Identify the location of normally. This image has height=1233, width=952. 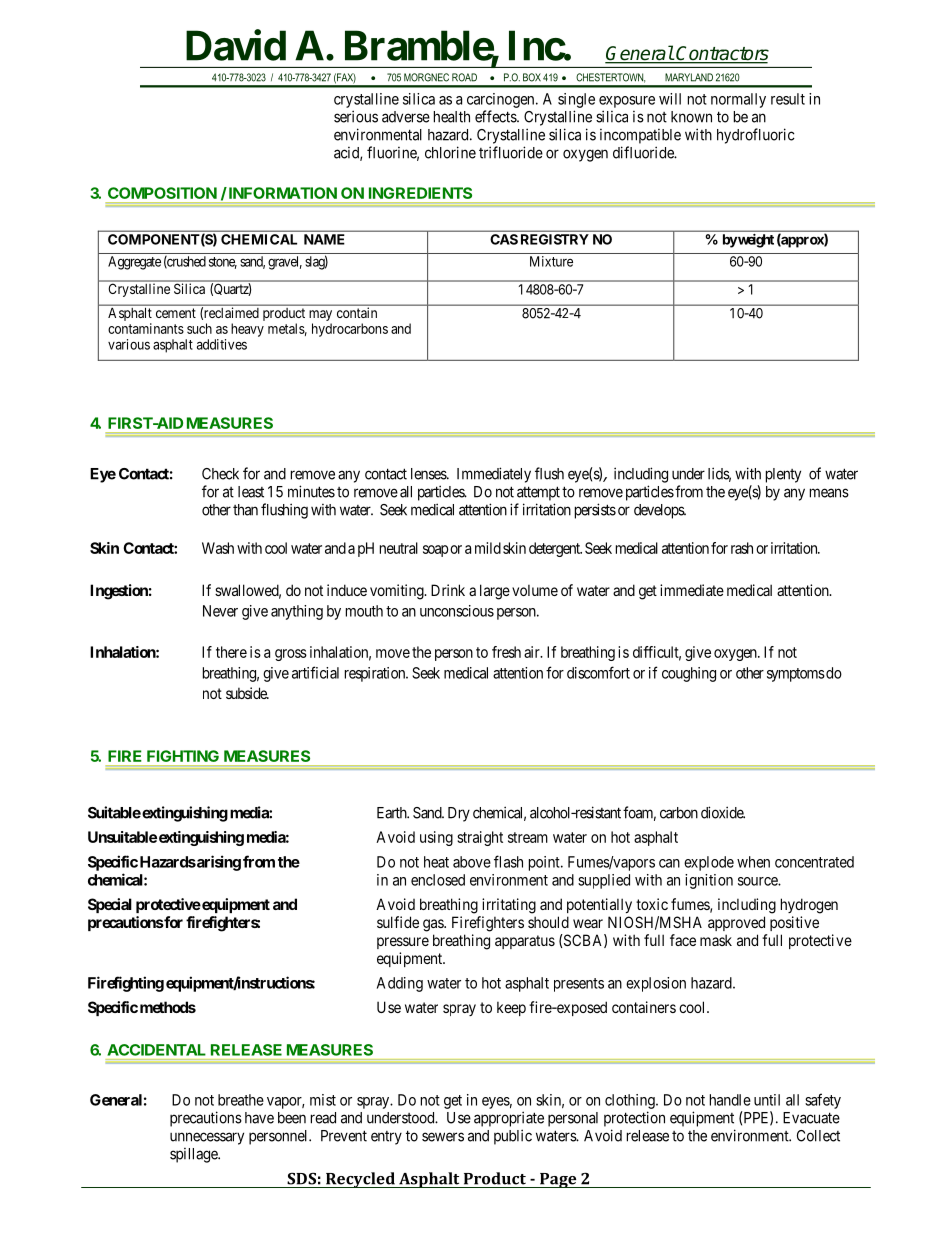
(738, 100).
